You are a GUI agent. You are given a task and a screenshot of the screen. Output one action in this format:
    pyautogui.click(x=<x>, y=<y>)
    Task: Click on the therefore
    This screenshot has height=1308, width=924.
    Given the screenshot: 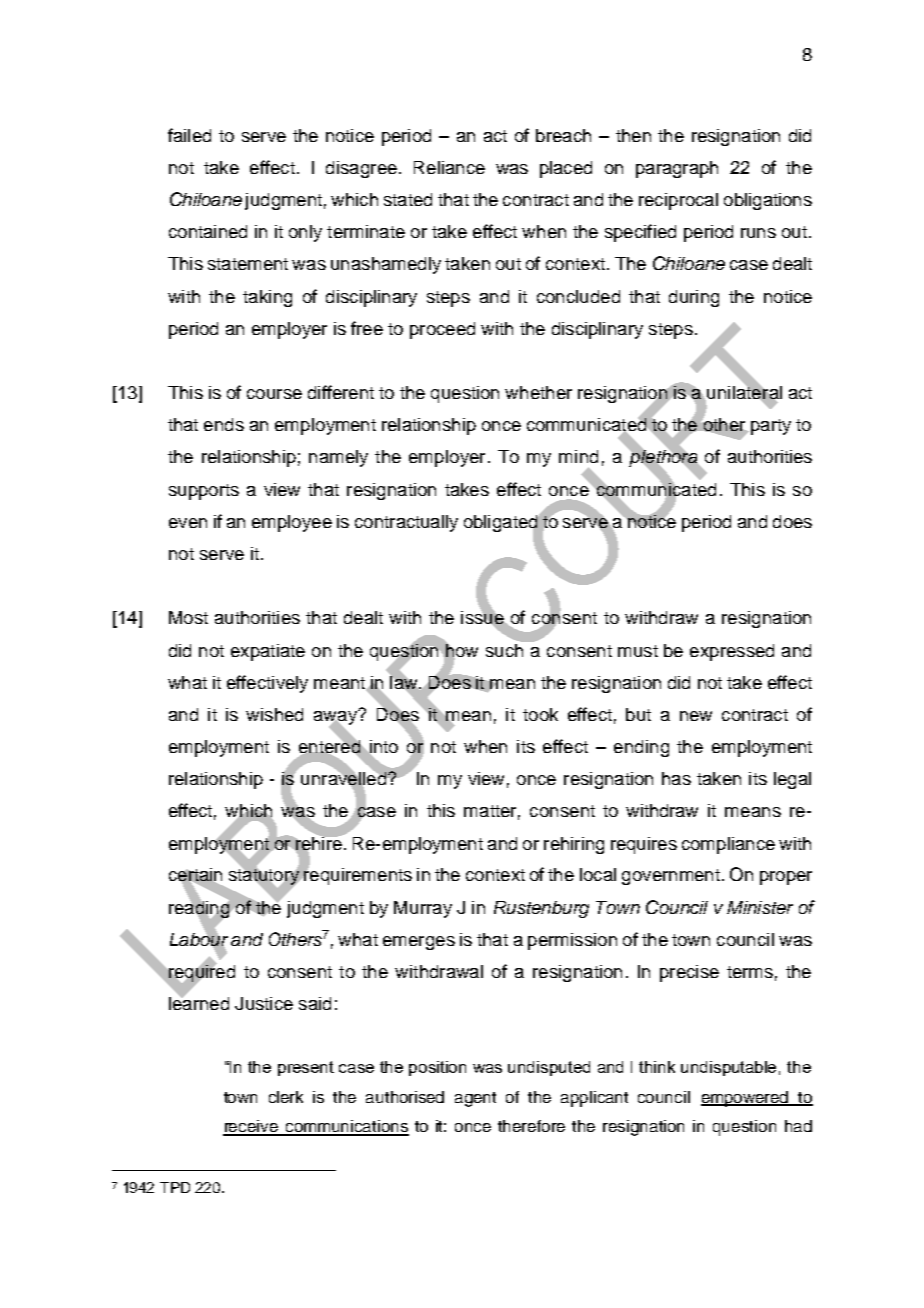 What is the action you would take?
    pyautogui.click(x=531, y=1126)
